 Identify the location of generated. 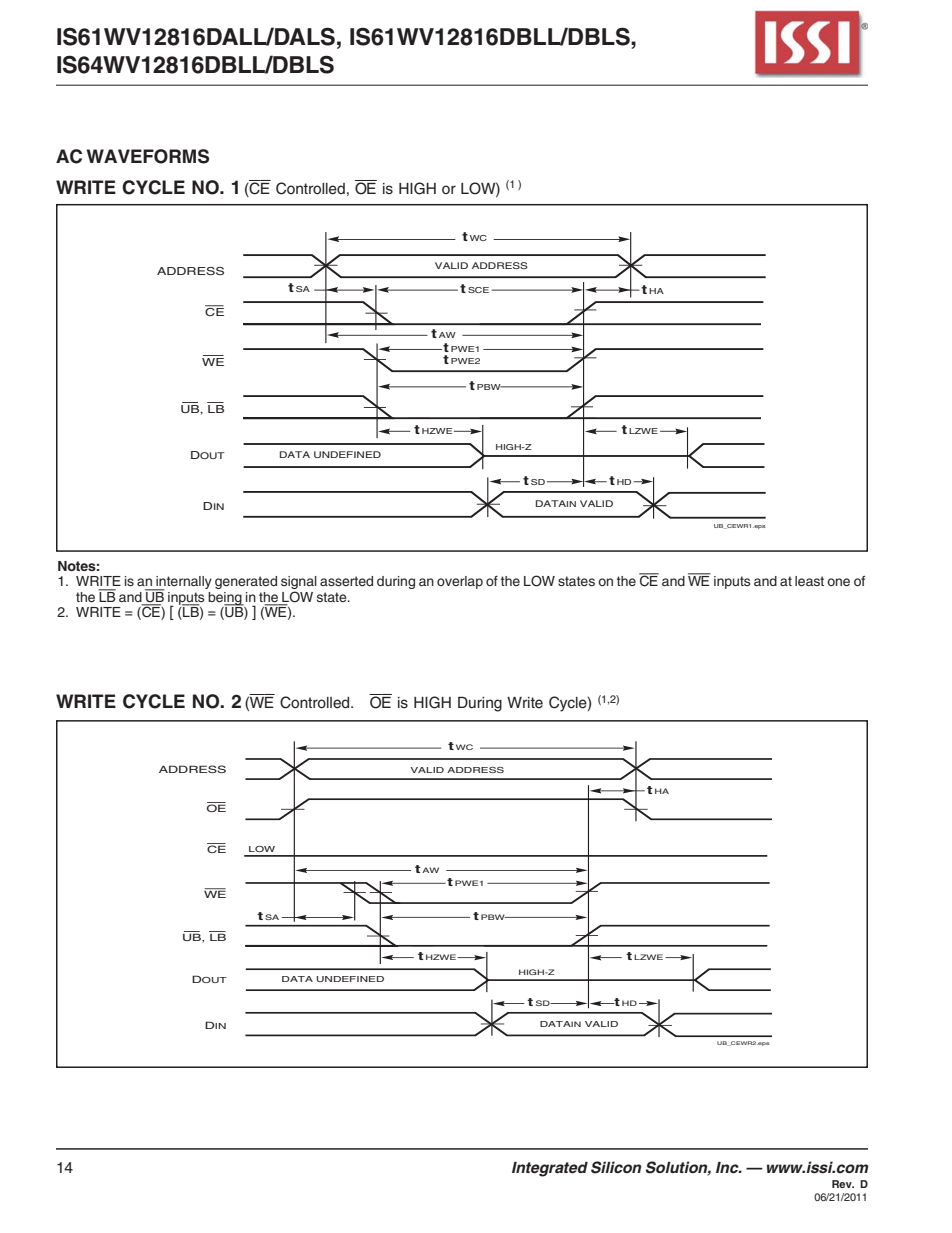
(246, 582).
